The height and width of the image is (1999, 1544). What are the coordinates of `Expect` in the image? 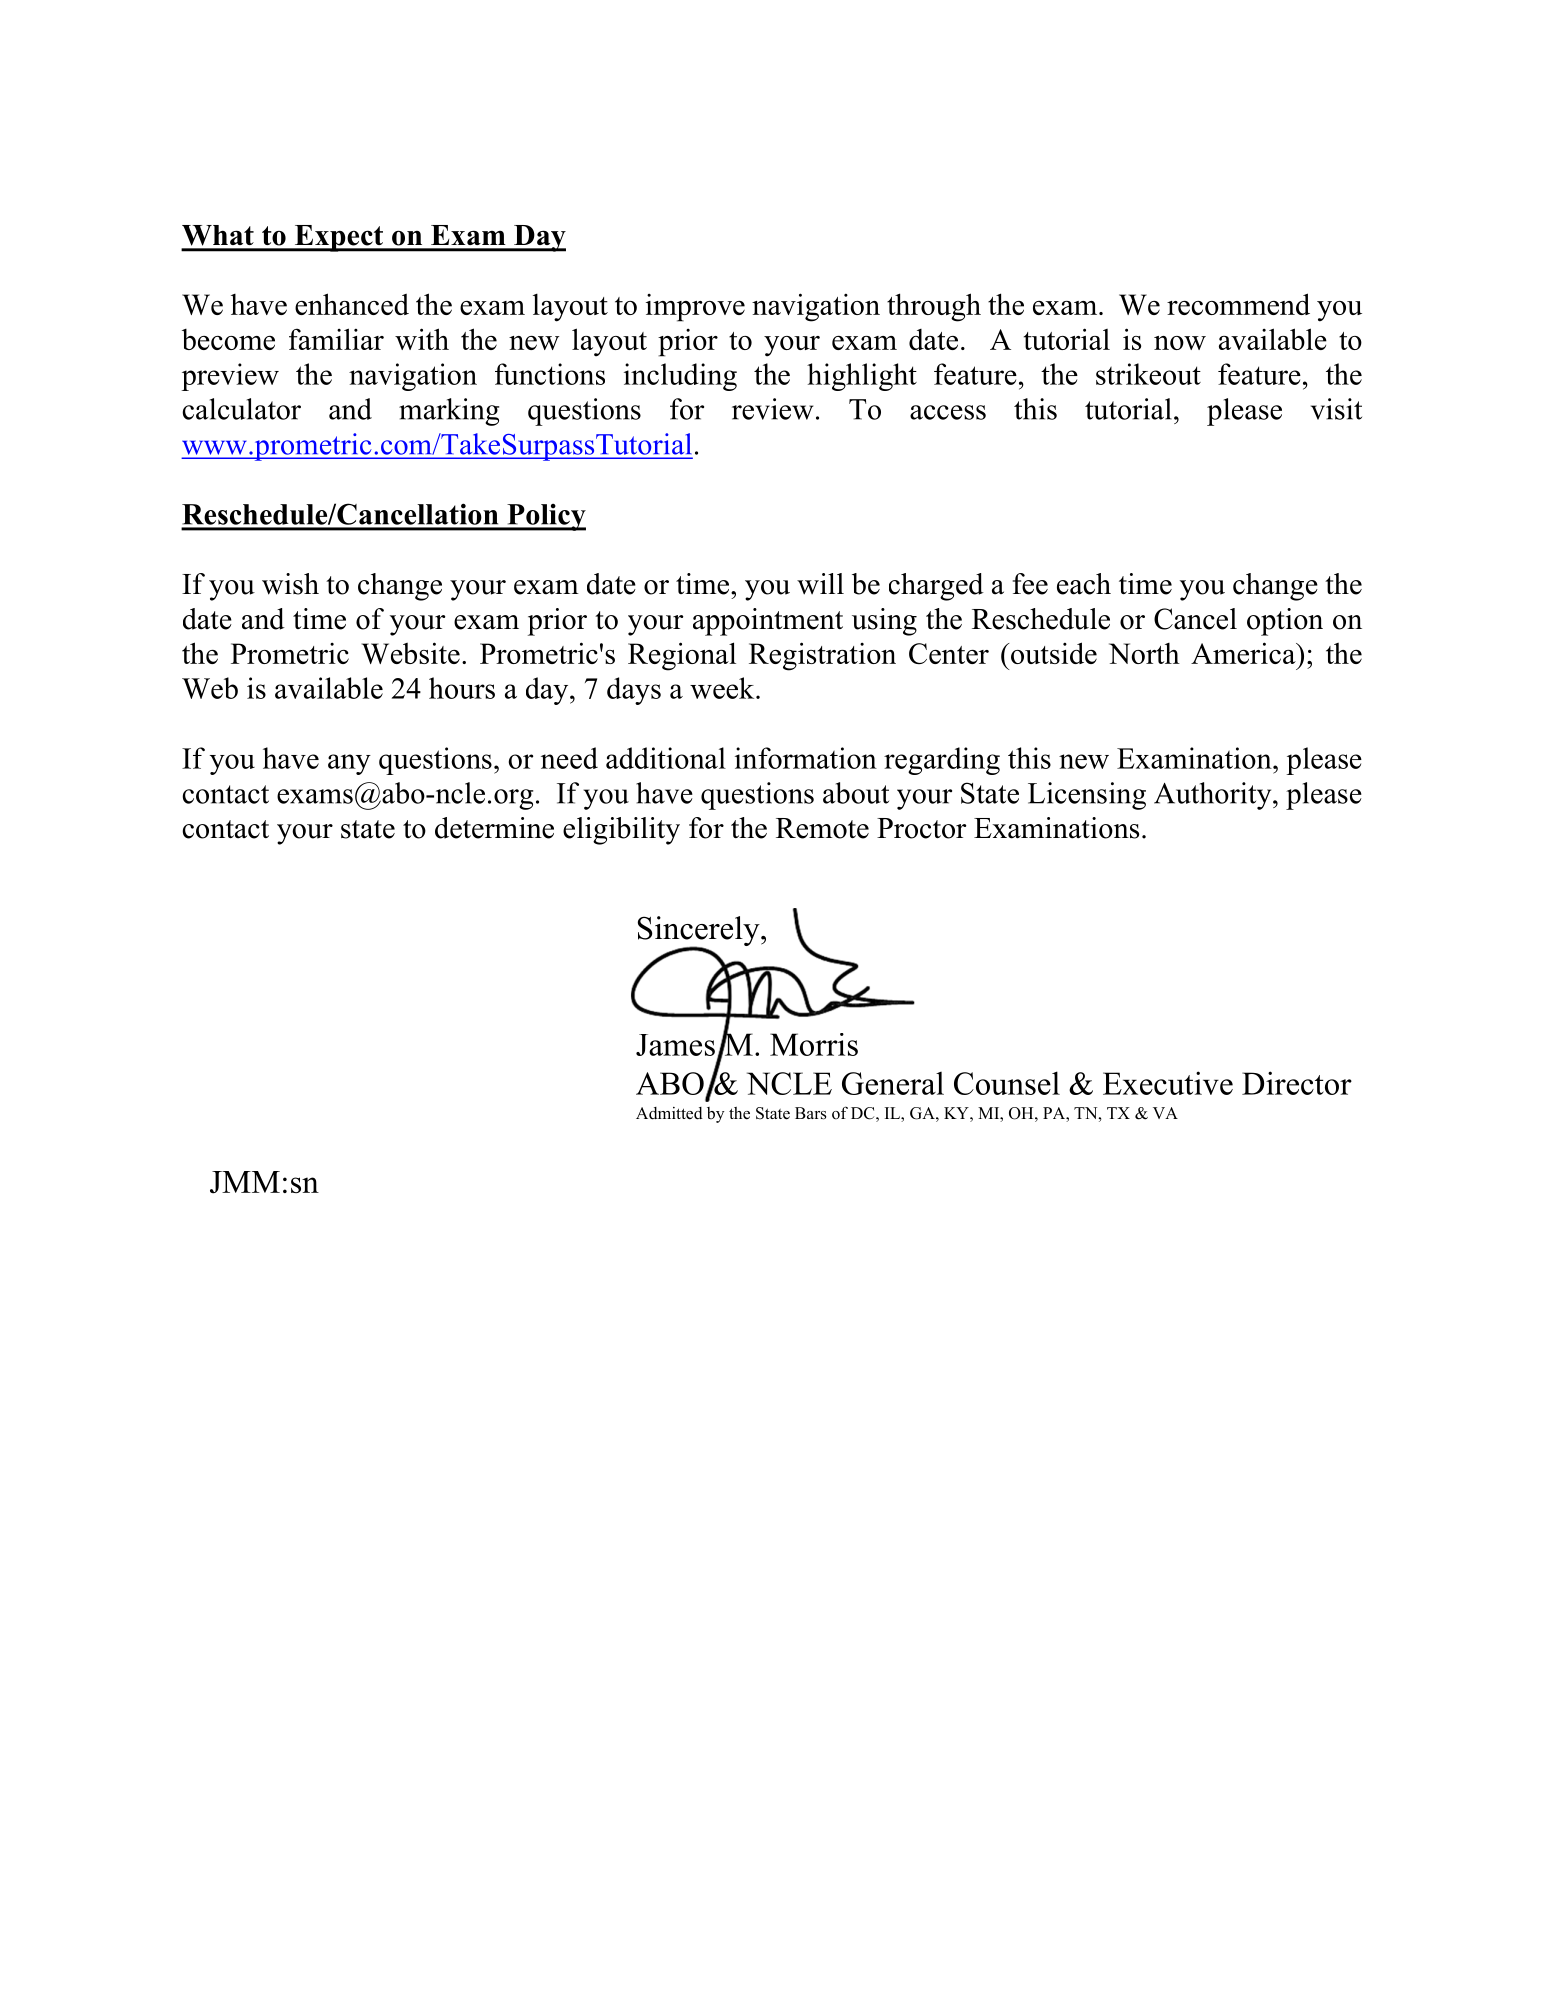 It's located at (339, 238).
